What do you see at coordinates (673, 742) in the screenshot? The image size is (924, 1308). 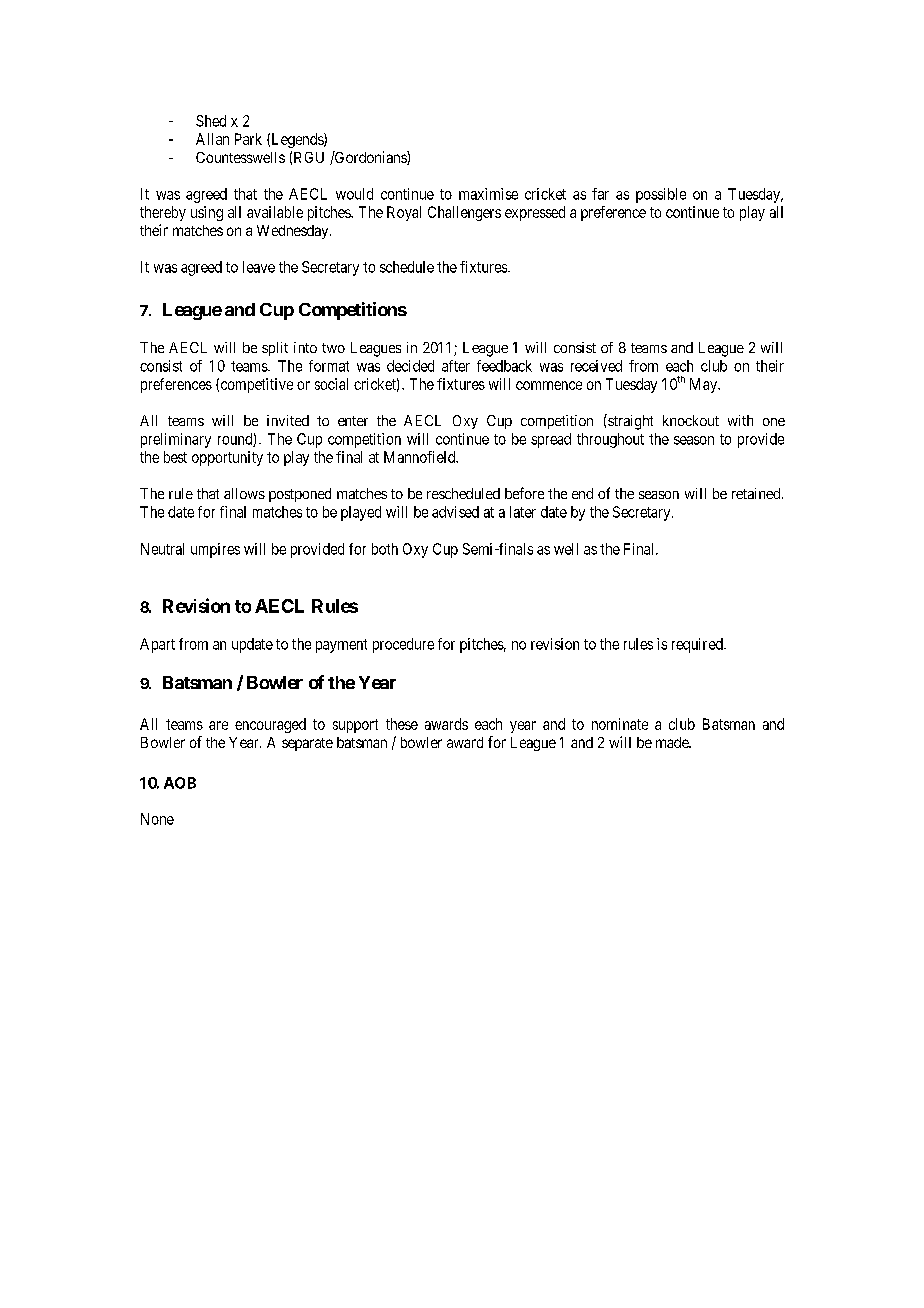 I see `made` at bounding box center [673, 742].
